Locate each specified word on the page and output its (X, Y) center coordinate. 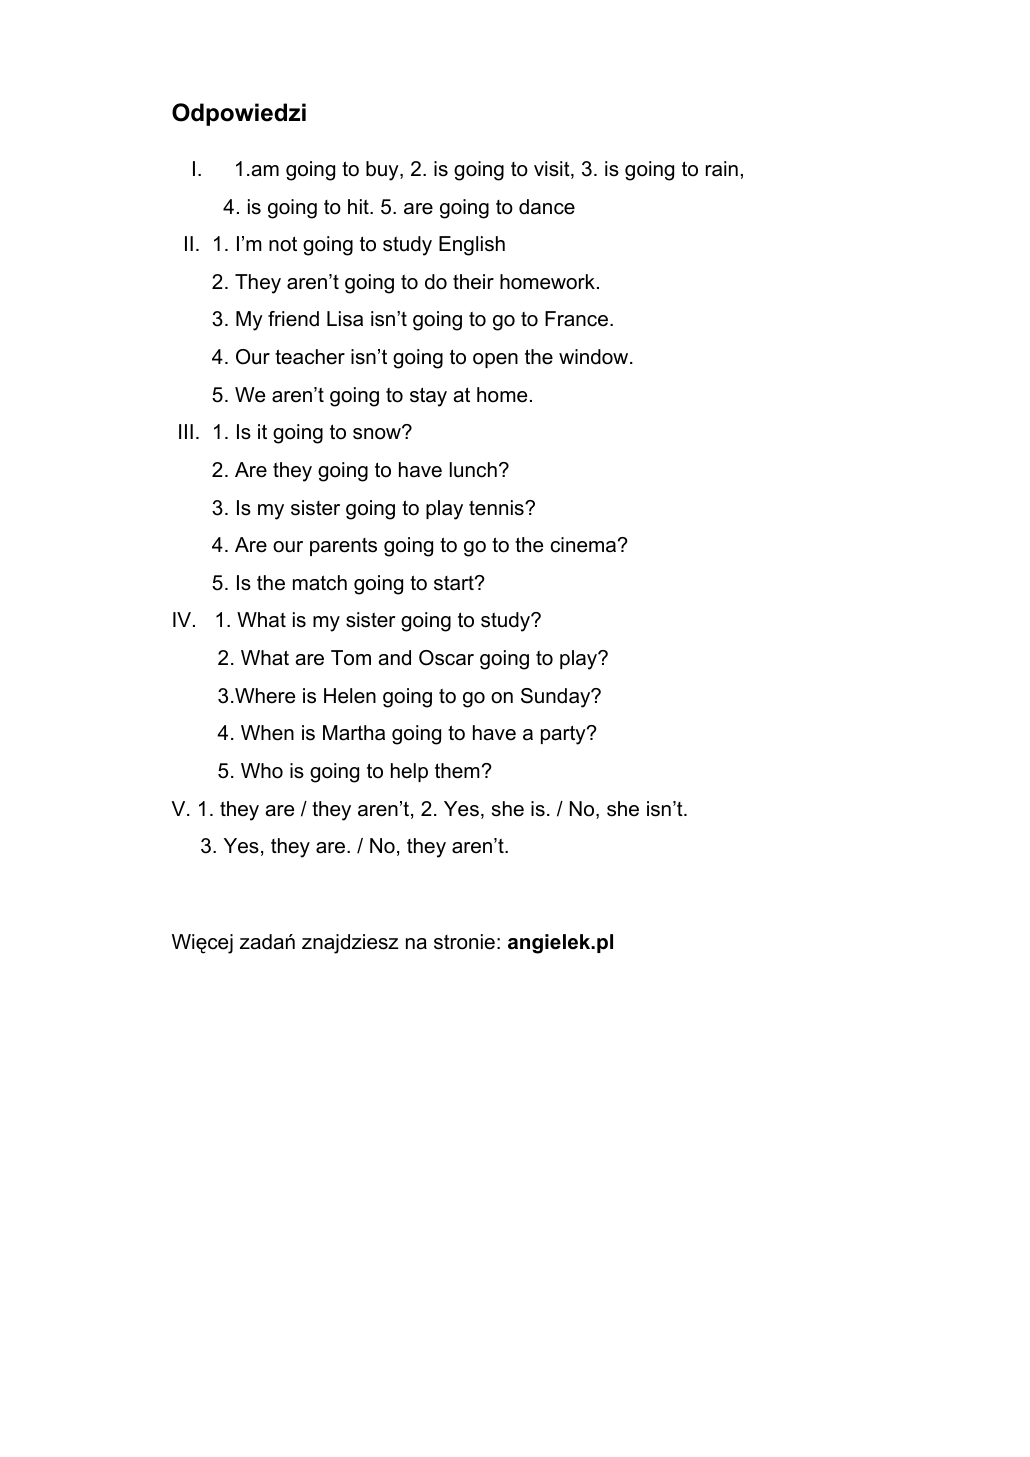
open (495, 360)
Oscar (446, 658)
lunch (473, 470)
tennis (497, 508)
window (593, 357)
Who (262, 771)
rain (722, 169)
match (320, 583)
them (457, 771)
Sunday (556, 698)
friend (293, 319)
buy (383, 171)
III (186, 431)
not (283, 244)
